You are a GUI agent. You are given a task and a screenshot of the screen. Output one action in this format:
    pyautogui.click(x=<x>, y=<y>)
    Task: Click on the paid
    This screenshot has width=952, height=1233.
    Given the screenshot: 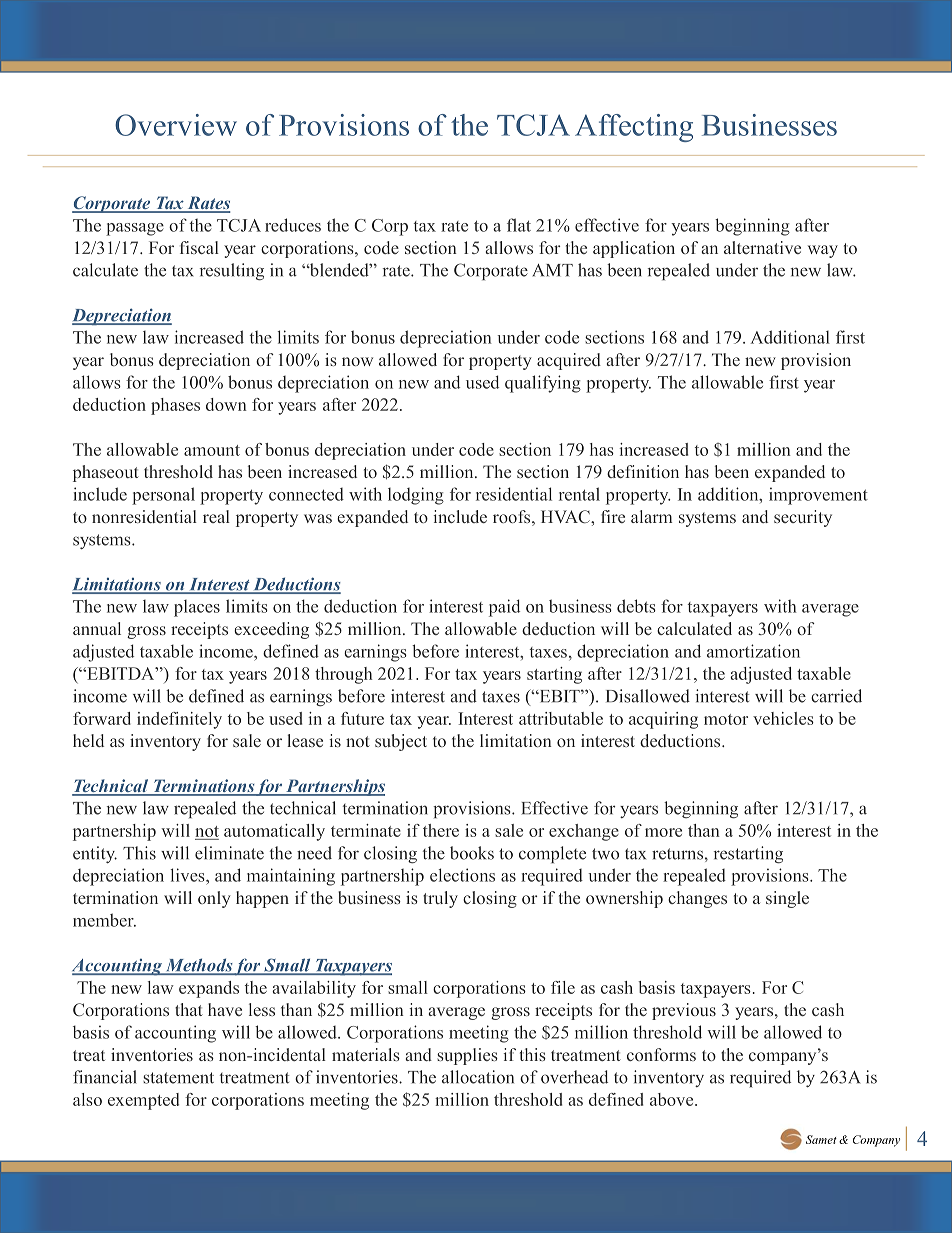 What is the action you would take?
    pyautogui.click(x=504, y=608)
